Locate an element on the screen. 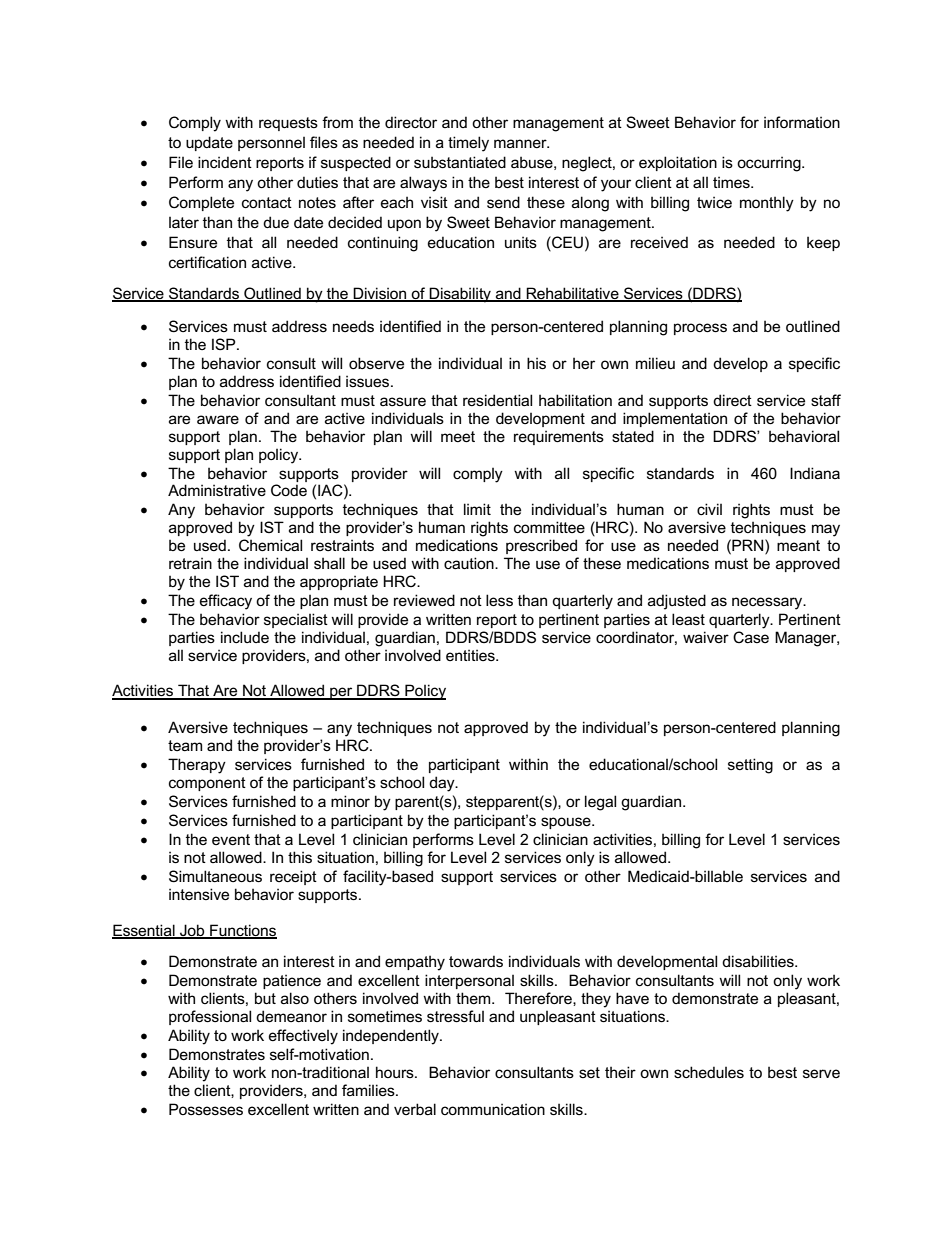 This screenshot has width=952, height=1233. occurring is located at coordinates (770, 164).
